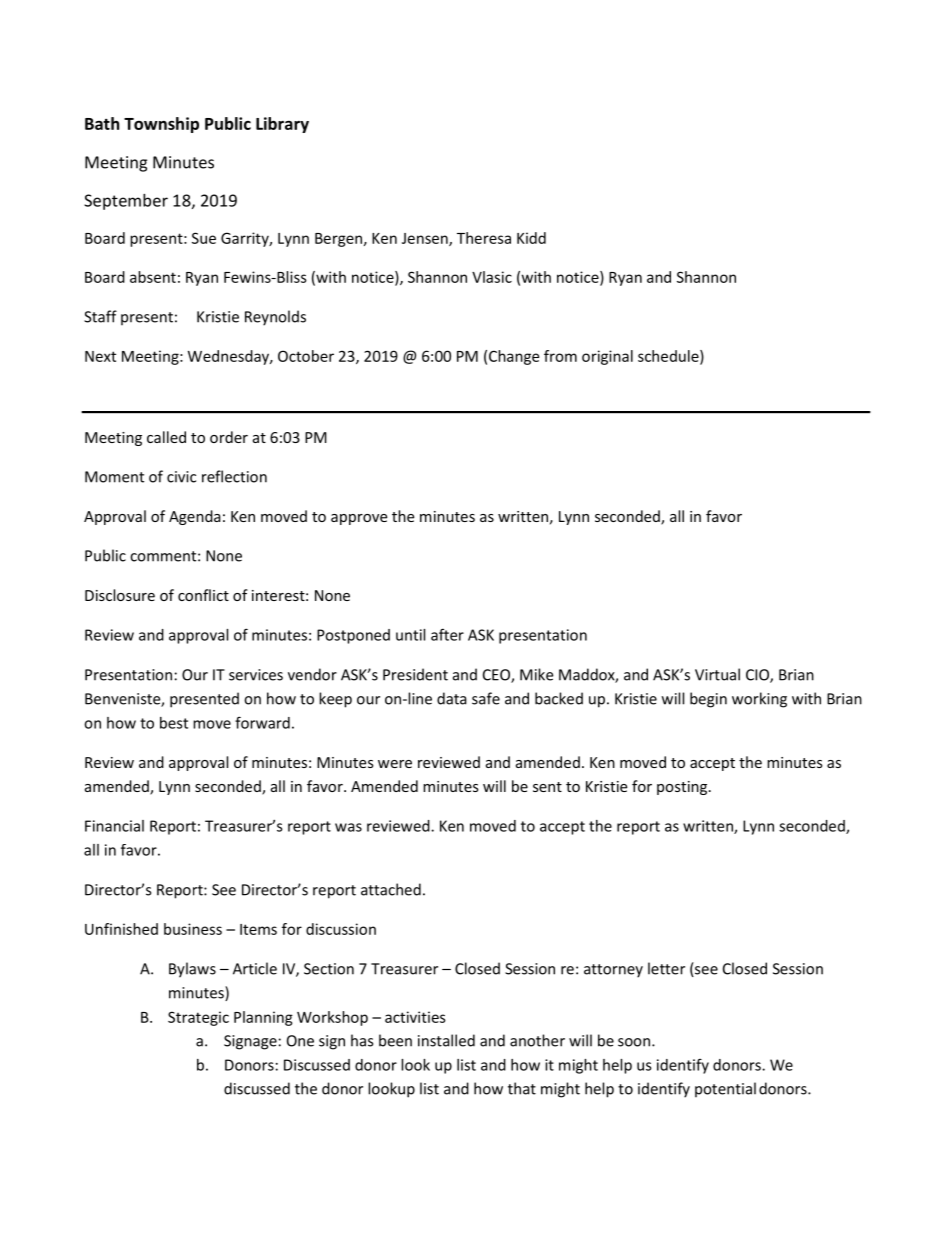 This screenshot has height=1233, width=952. I want to click on after, so click(447, 634).
